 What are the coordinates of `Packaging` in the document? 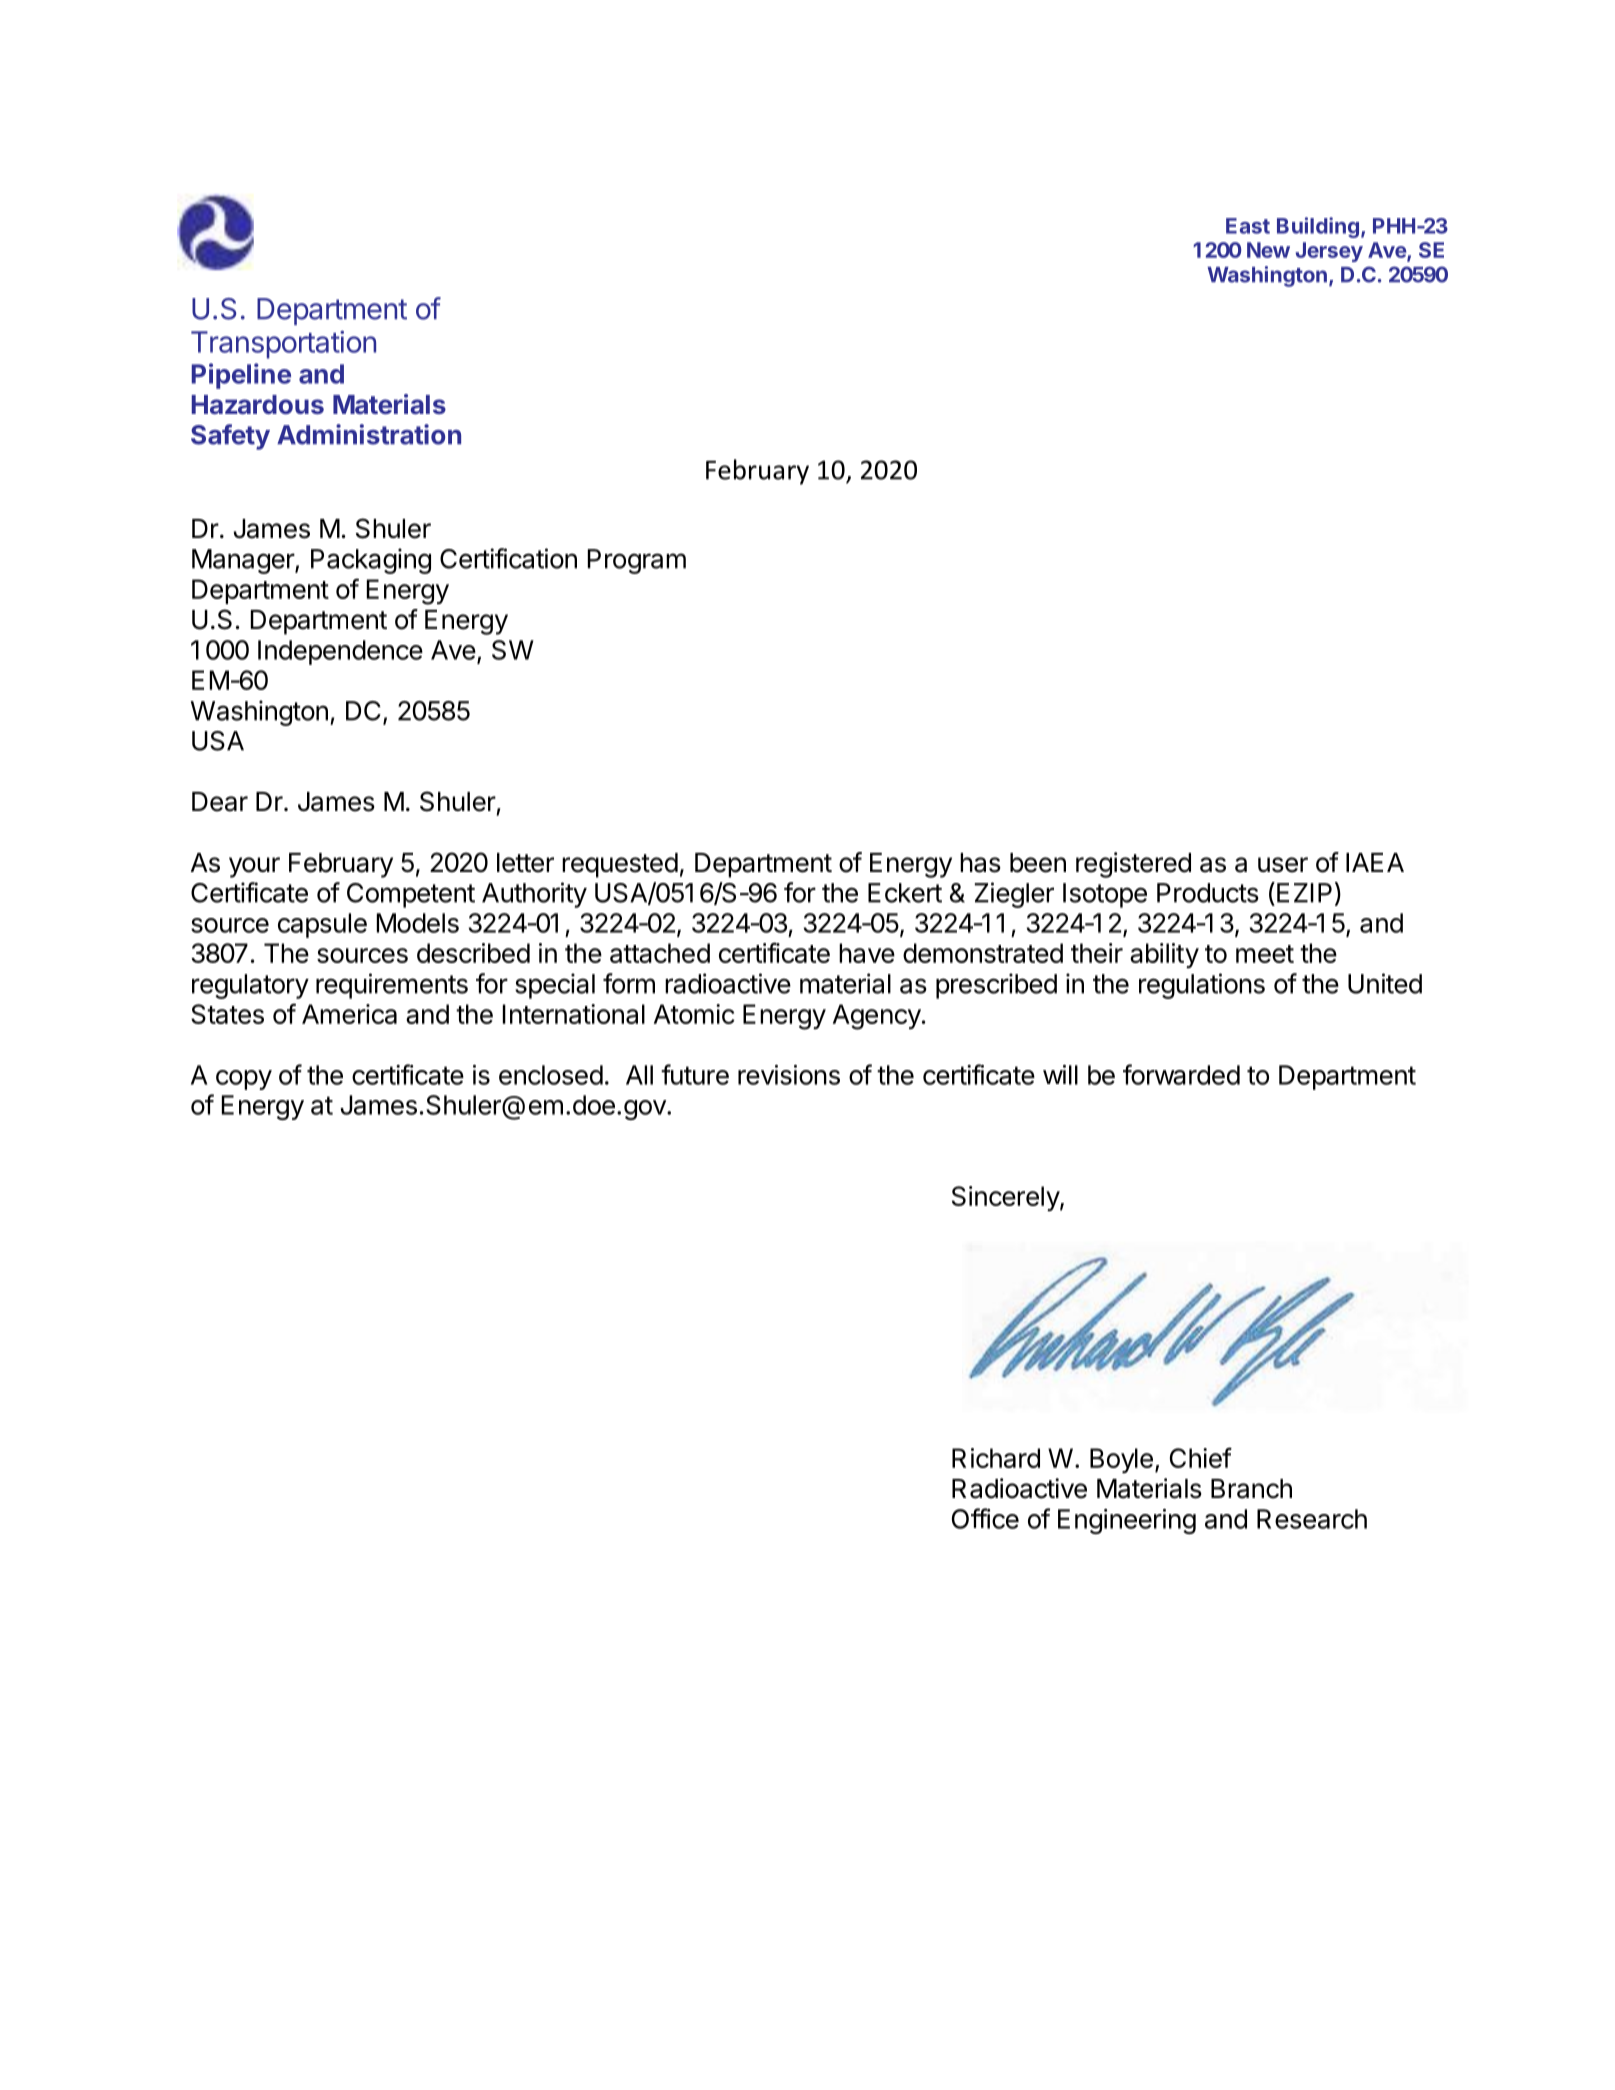 It's located at (371, 561).
